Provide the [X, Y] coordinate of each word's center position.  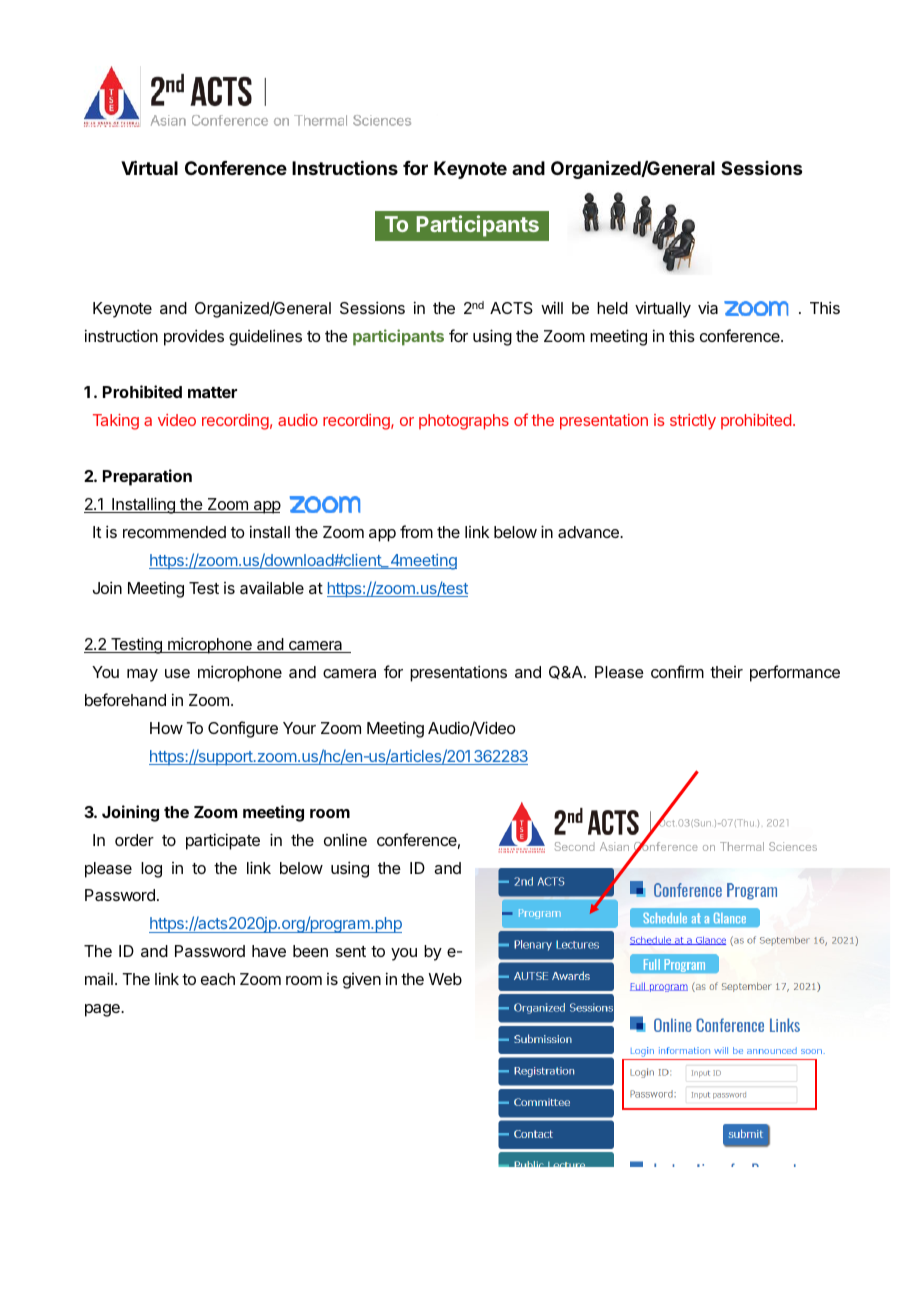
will [552, 307]
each [218, 979]
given [362, 981]
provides [194, 337]
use [177, 673]
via [708, 308]
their [726, 672]
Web [445, 979]
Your [299, 728]
